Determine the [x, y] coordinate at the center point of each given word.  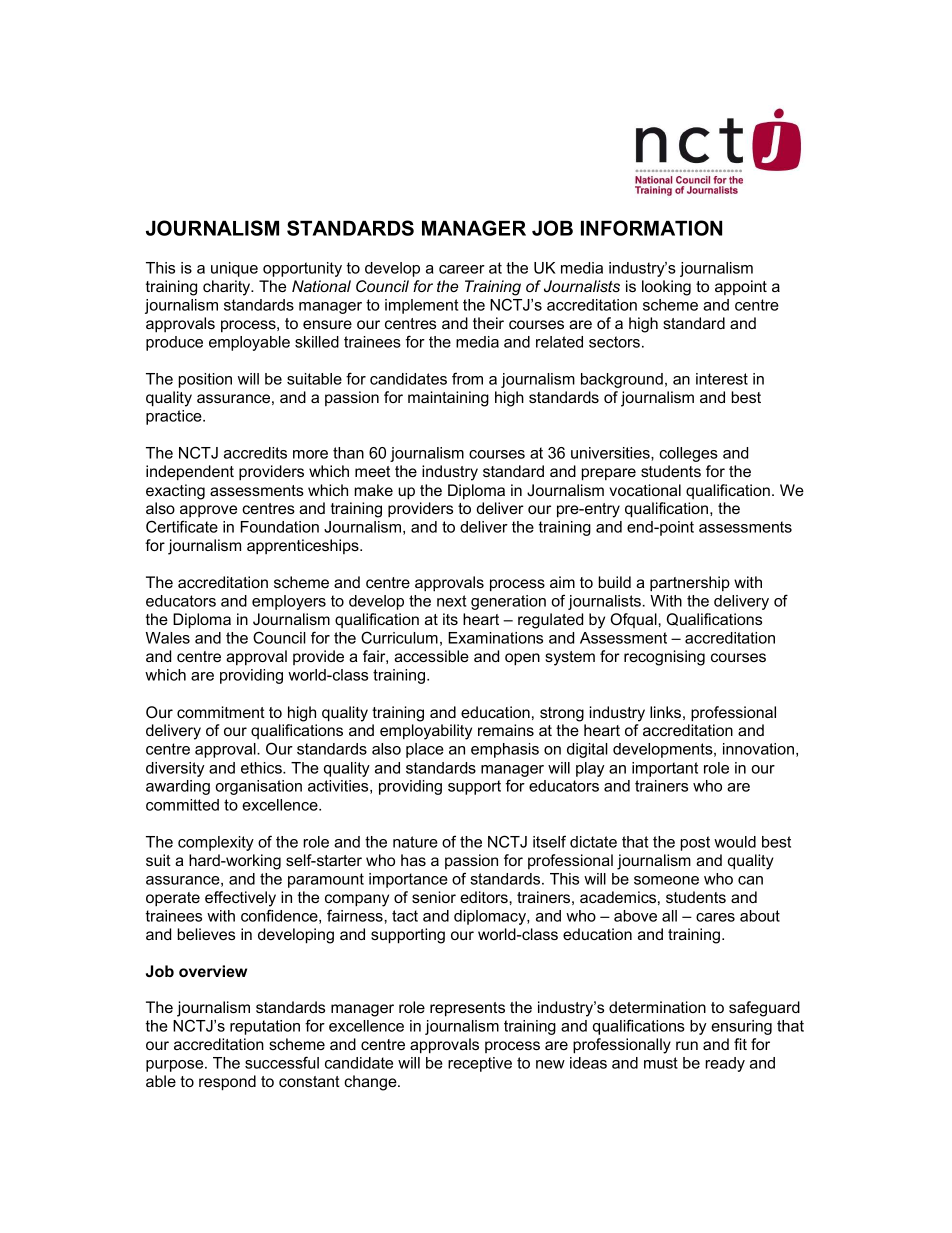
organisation [258, 787]
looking [666, 288]
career [462, 269]
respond [227, 1083]
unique [234, 269]
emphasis [505, 750]
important [665, 769]
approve [208, 511]
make [374, 490]
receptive [480, 1064]
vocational [645, 490]
